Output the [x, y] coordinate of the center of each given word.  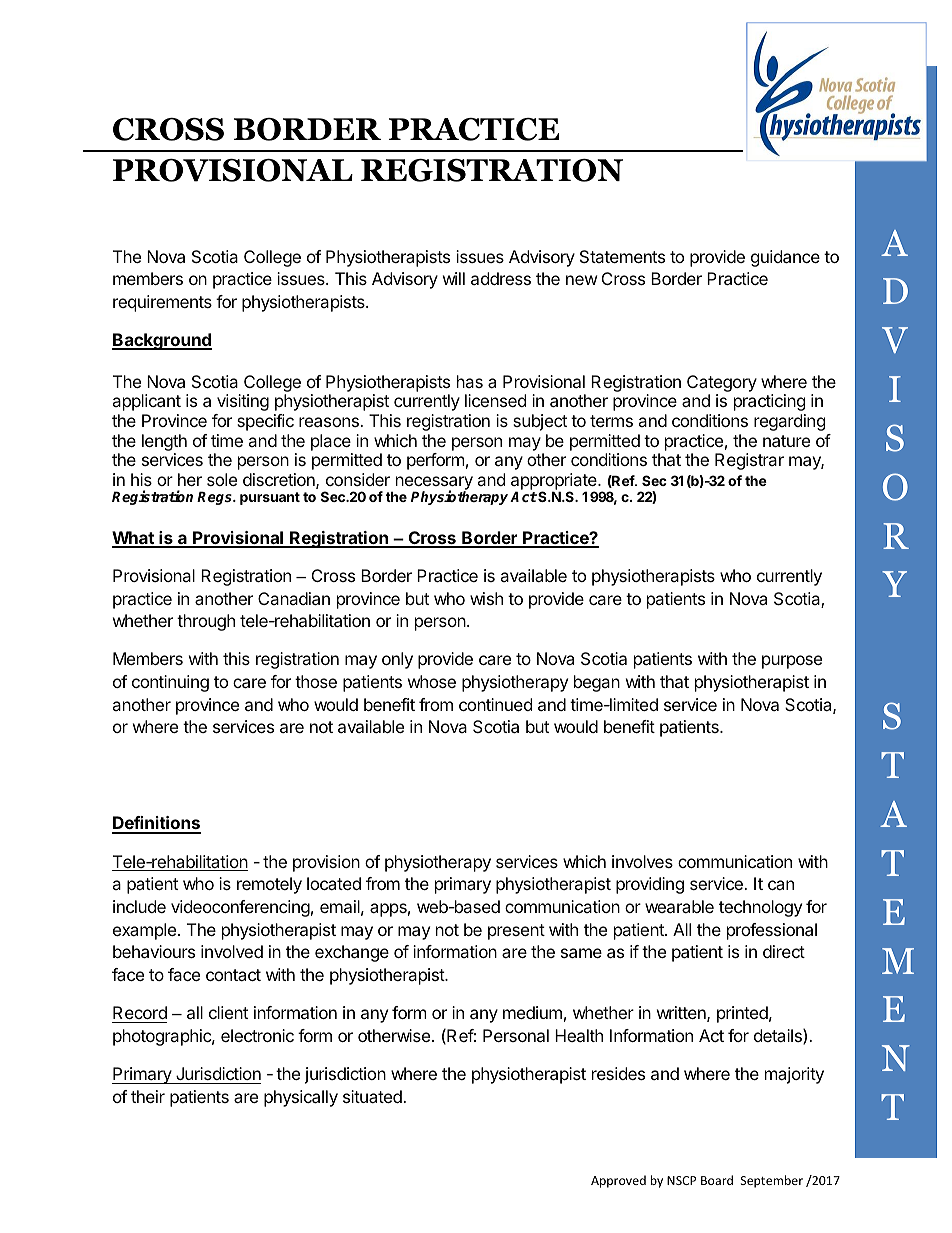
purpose [792, 662]
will [454, 278]
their [148, 1096]
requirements [162, 303]
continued [495, 704]
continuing [170, 683]
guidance [785, 258]
